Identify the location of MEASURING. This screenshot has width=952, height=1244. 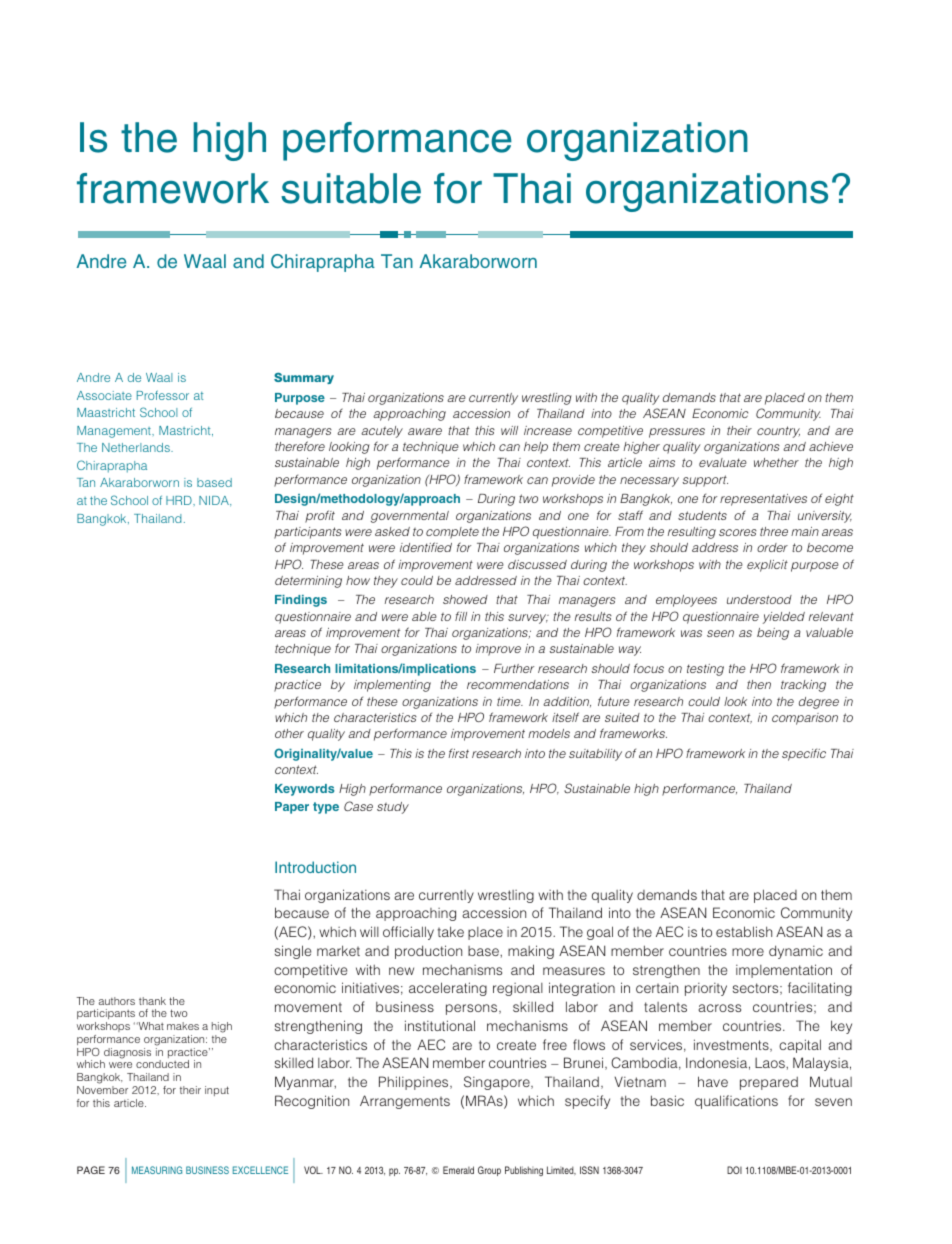
(157, 1170).
